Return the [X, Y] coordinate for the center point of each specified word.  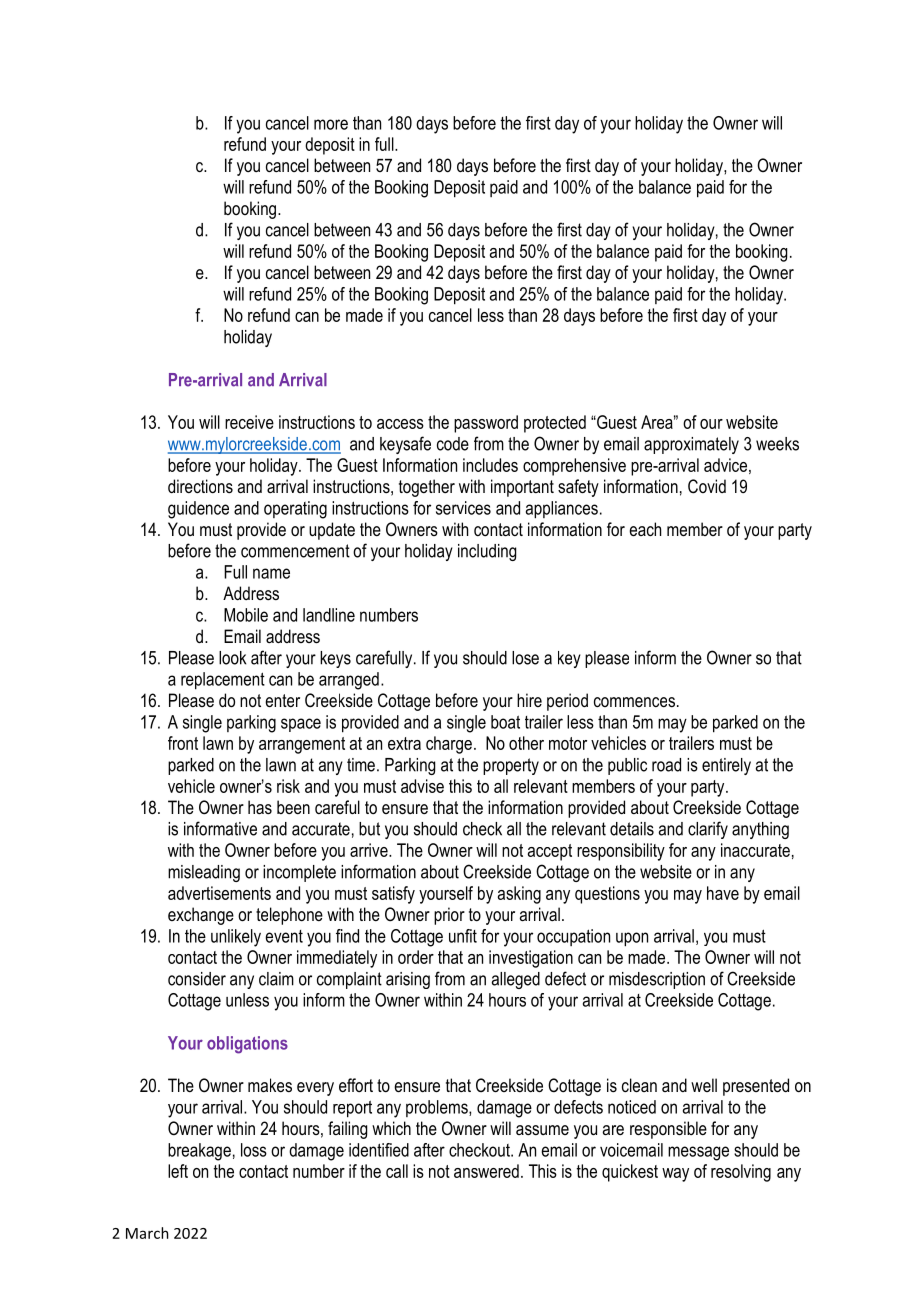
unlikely [236, 938]
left [178, 1171]
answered [486, 1171]
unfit [463, 936]
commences [634, 702]
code [453, 444]
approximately [691, 445]
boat [505, 722]
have [723, 893]
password [486, 424]
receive [249, 422]
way [675, 1175]
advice [725, 465]
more [331, 124]
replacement [223, 681]
